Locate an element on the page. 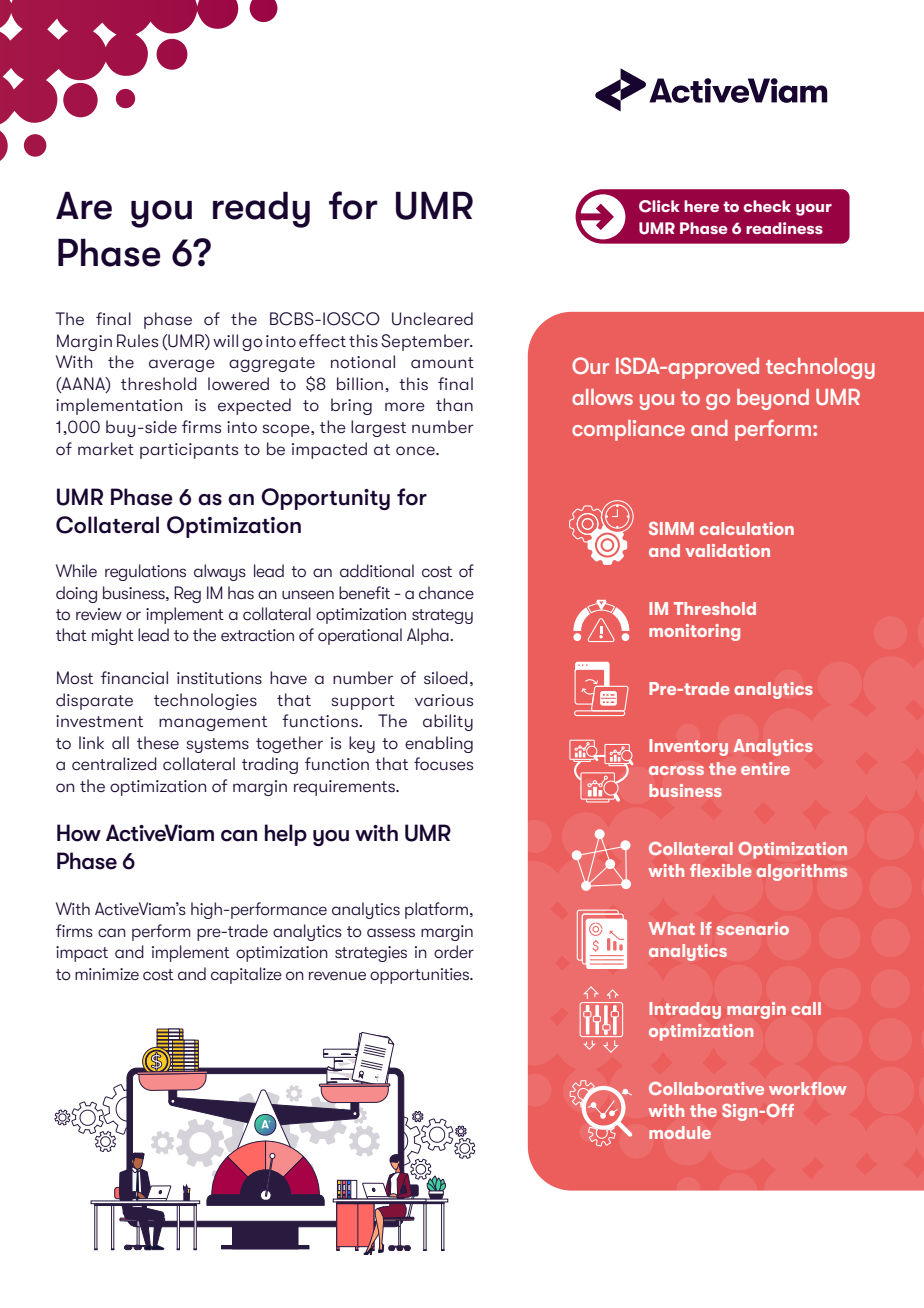  here is located at coordinates (701, 206).
